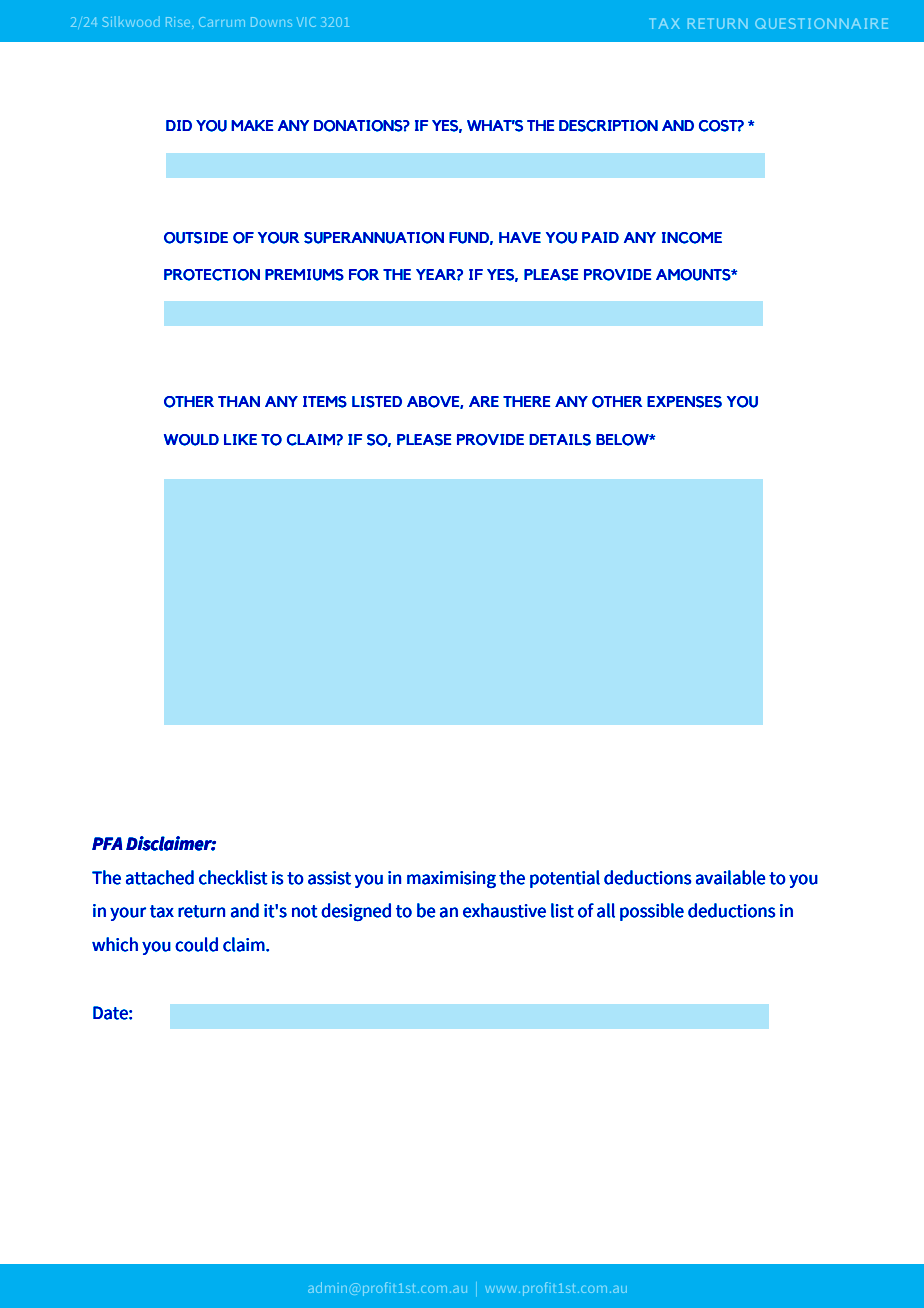  I want to click on available, so click(731, 877).
